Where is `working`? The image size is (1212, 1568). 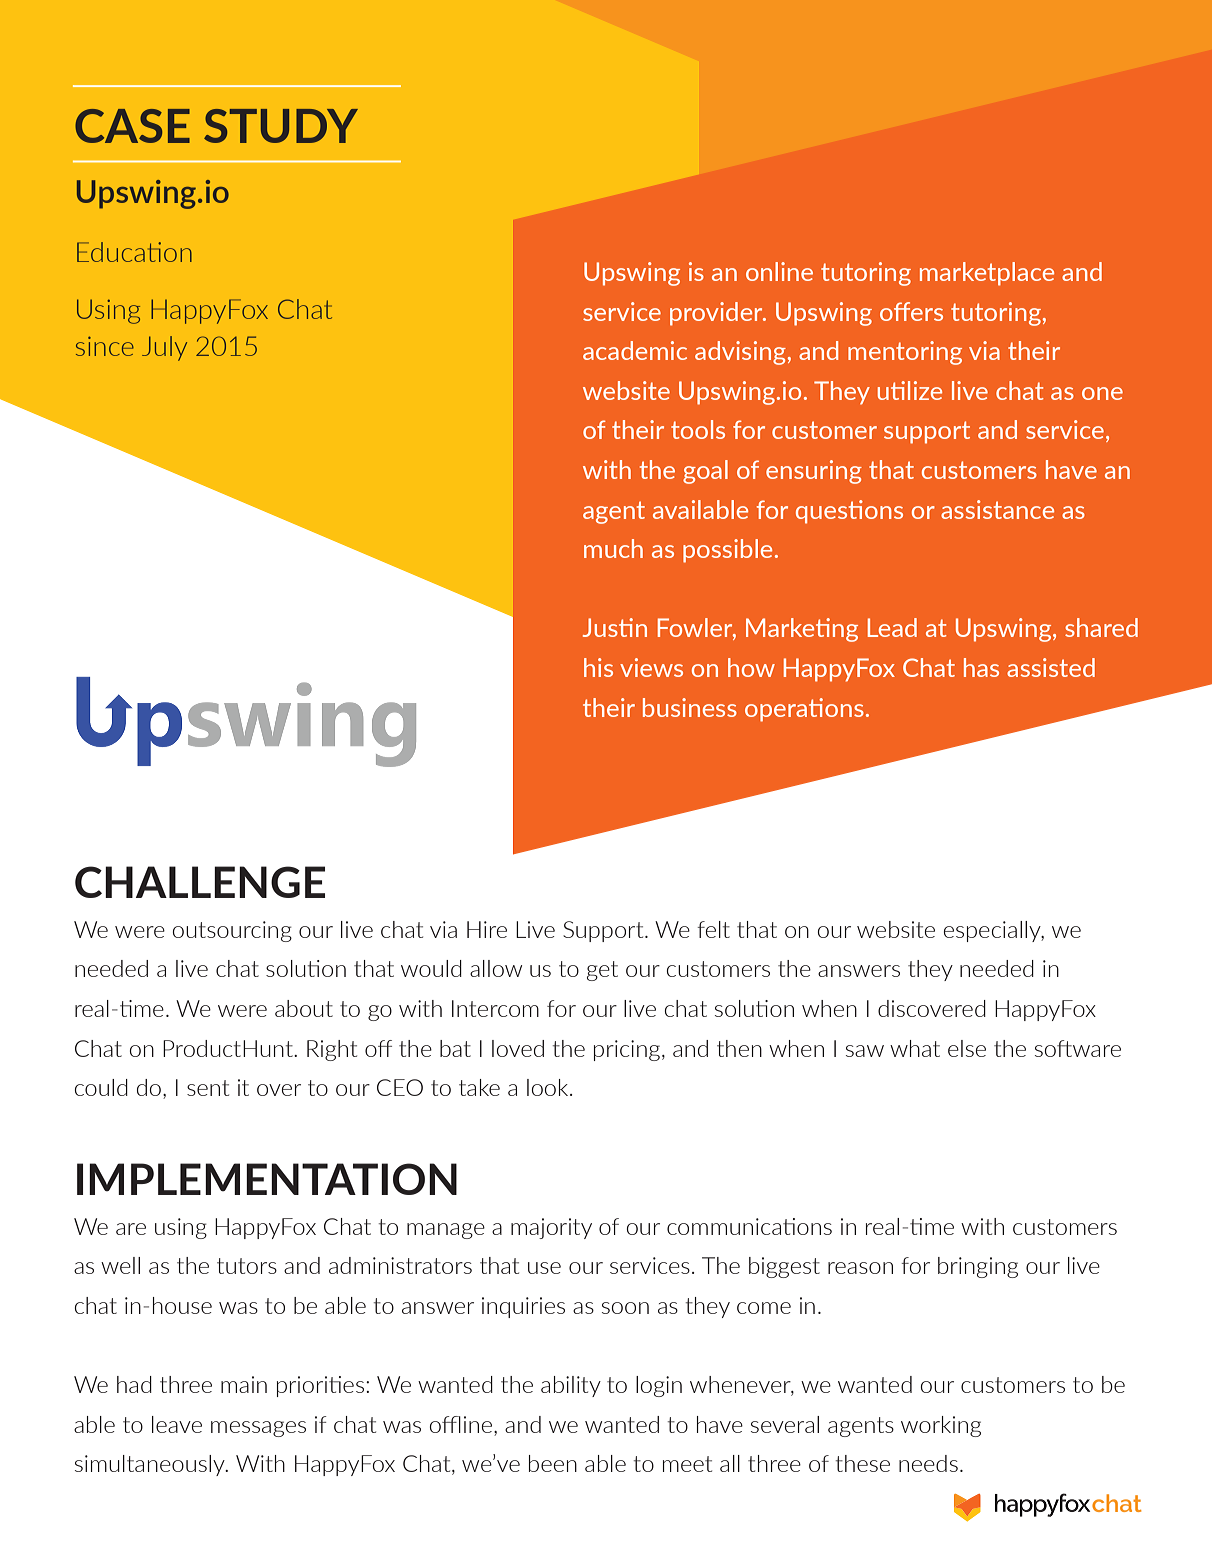
working is located at coordinates (941, 1426).
